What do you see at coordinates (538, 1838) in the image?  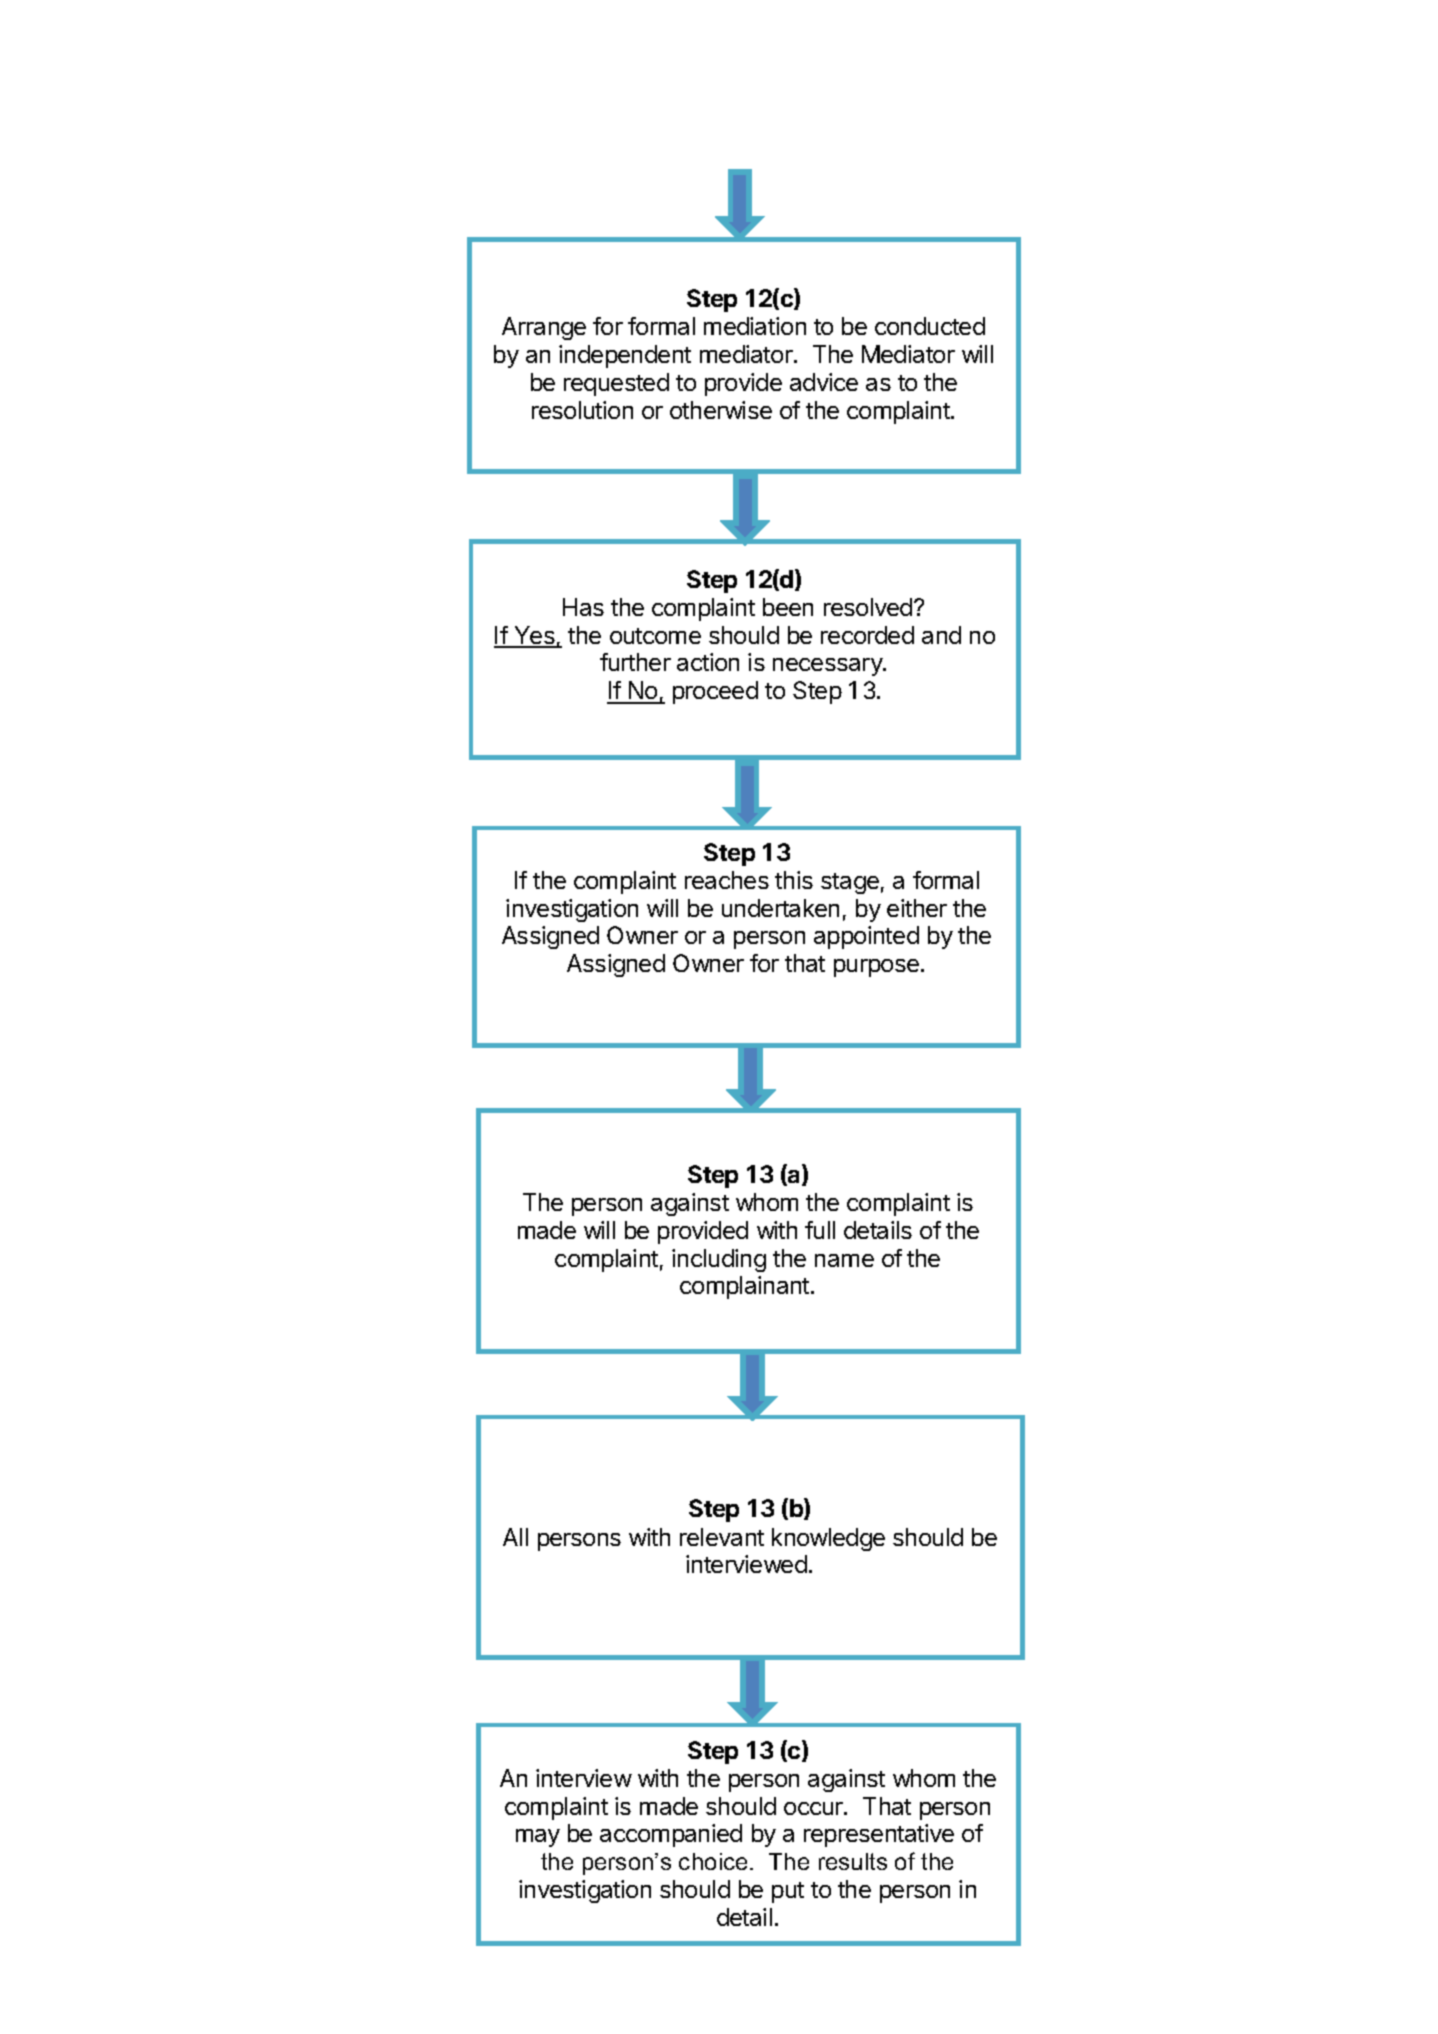 I see `may` at bounding box center [538, 1838].
